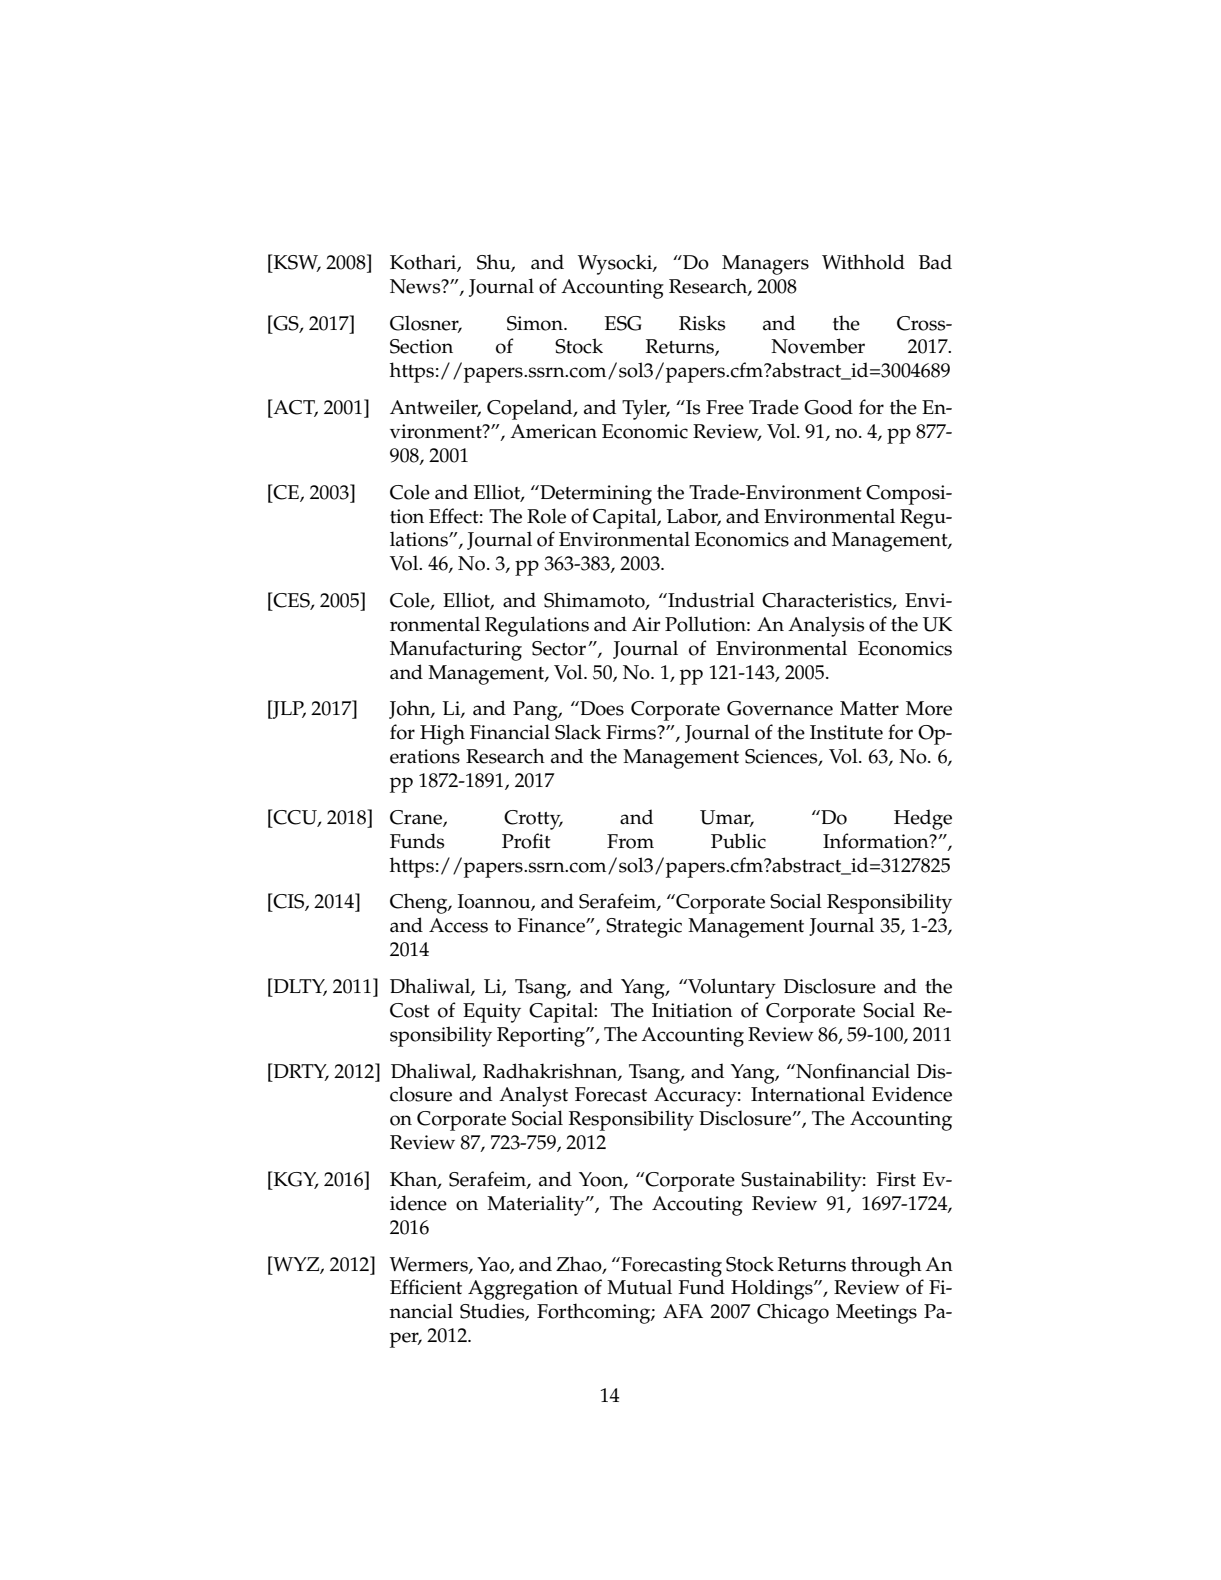 Image resolution: width=1221 pixels, height=1580 pixels. What do you see at coordinates (863, 262) in the image?
I see `Withhold` at bounding box center [863, 262].
